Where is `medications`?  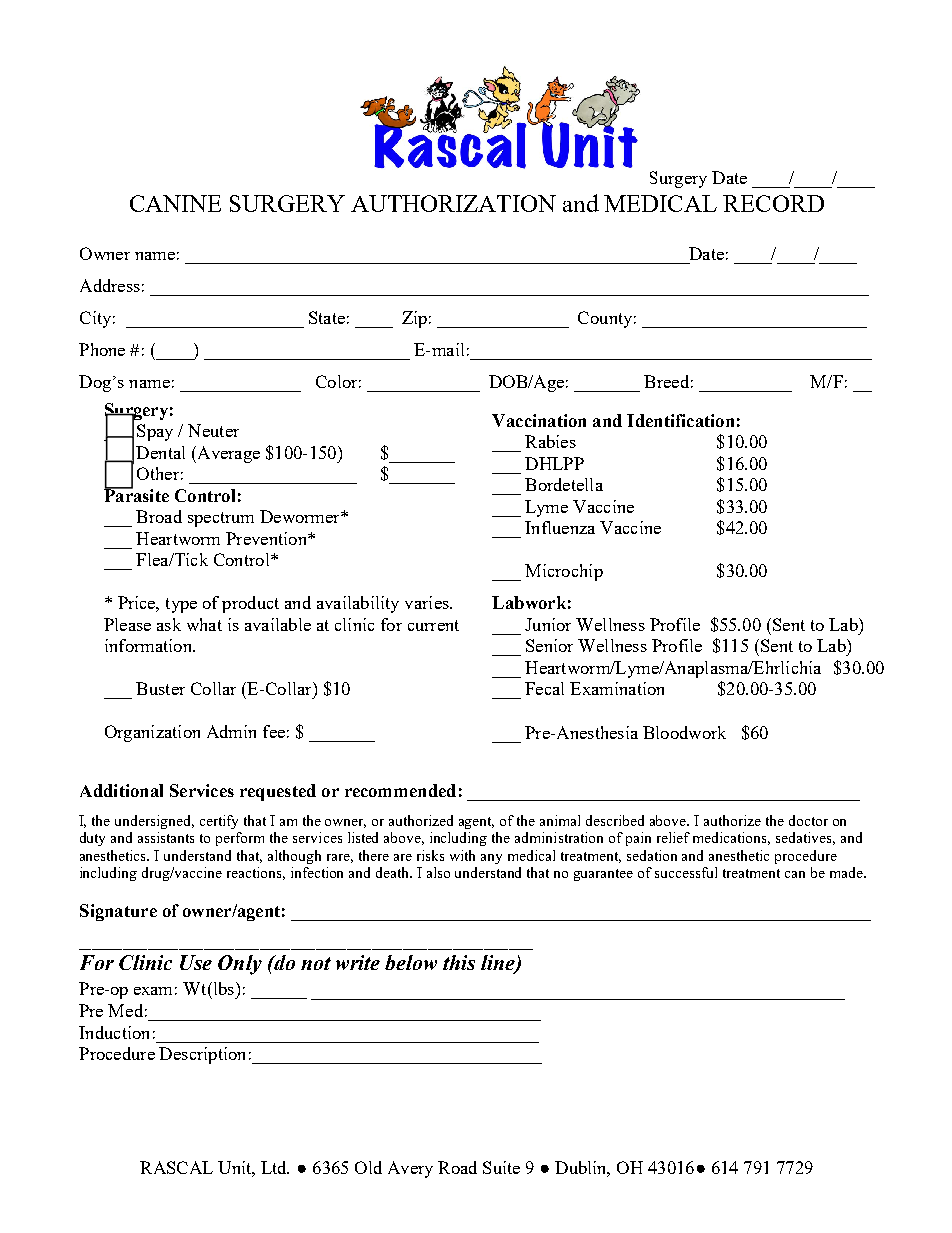
medications is located at coordinates (731, 838).
